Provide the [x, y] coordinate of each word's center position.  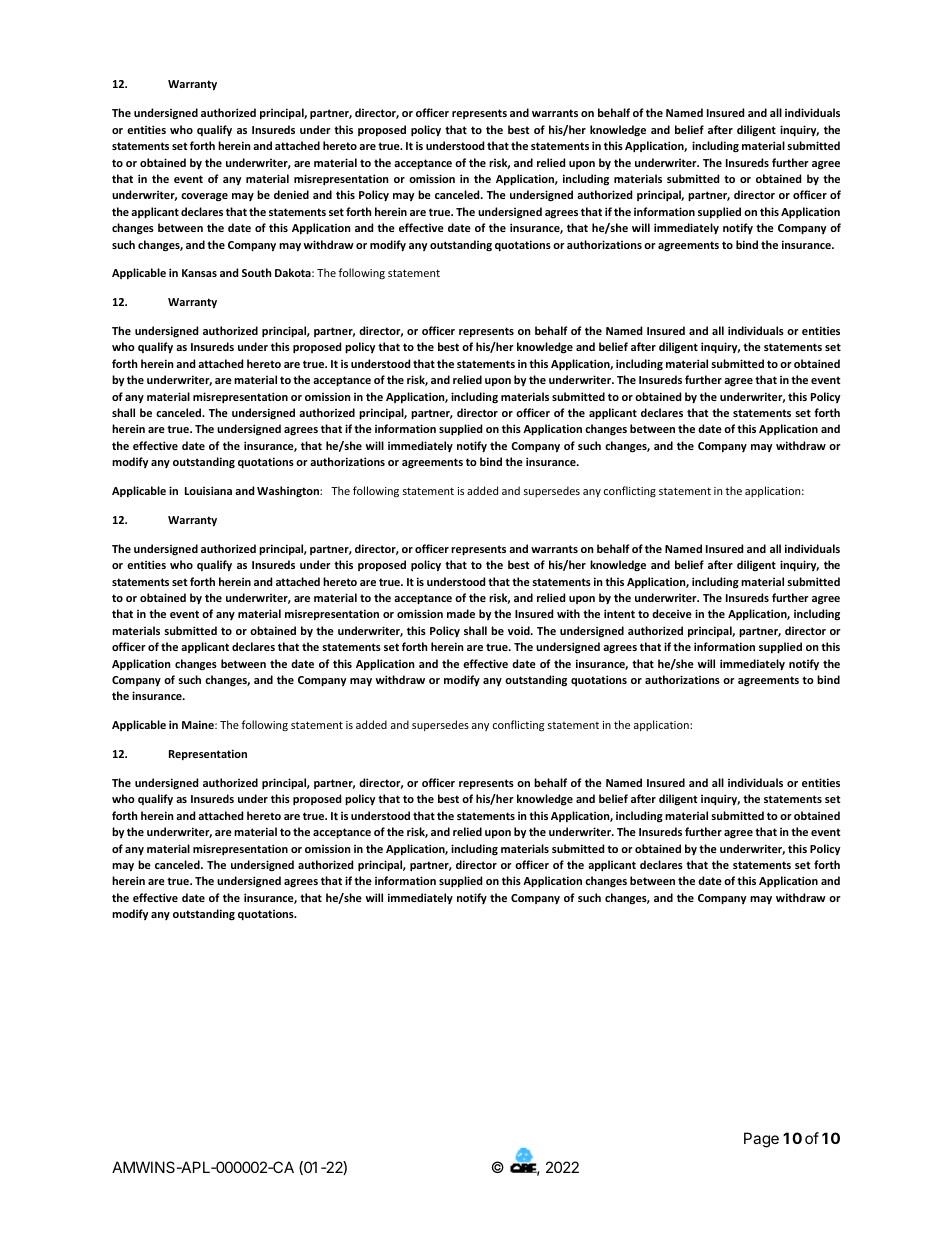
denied [291, 194]
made [461, 613]
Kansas [199, 273]
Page [761, 1140]
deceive [672, 613]
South [257, 272]
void [520, 630]
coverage [204, 197]
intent [619, 613]
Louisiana [208, 490]
